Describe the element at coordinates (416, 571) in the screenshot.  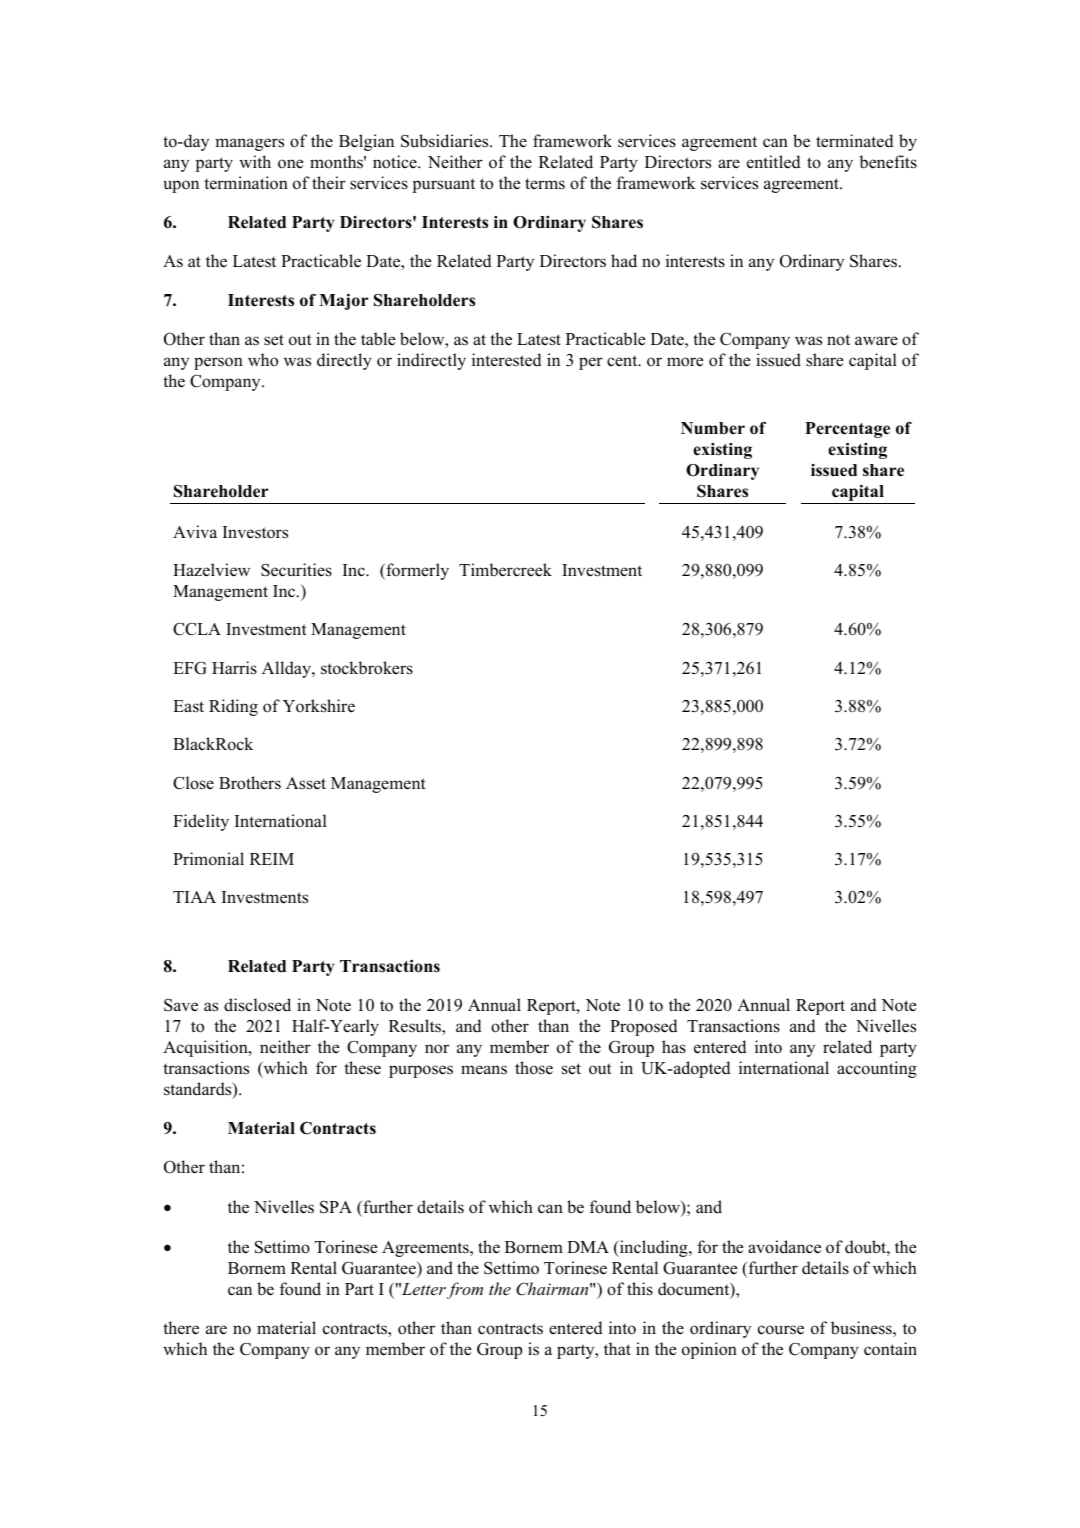
I see `formerly` at that location.
